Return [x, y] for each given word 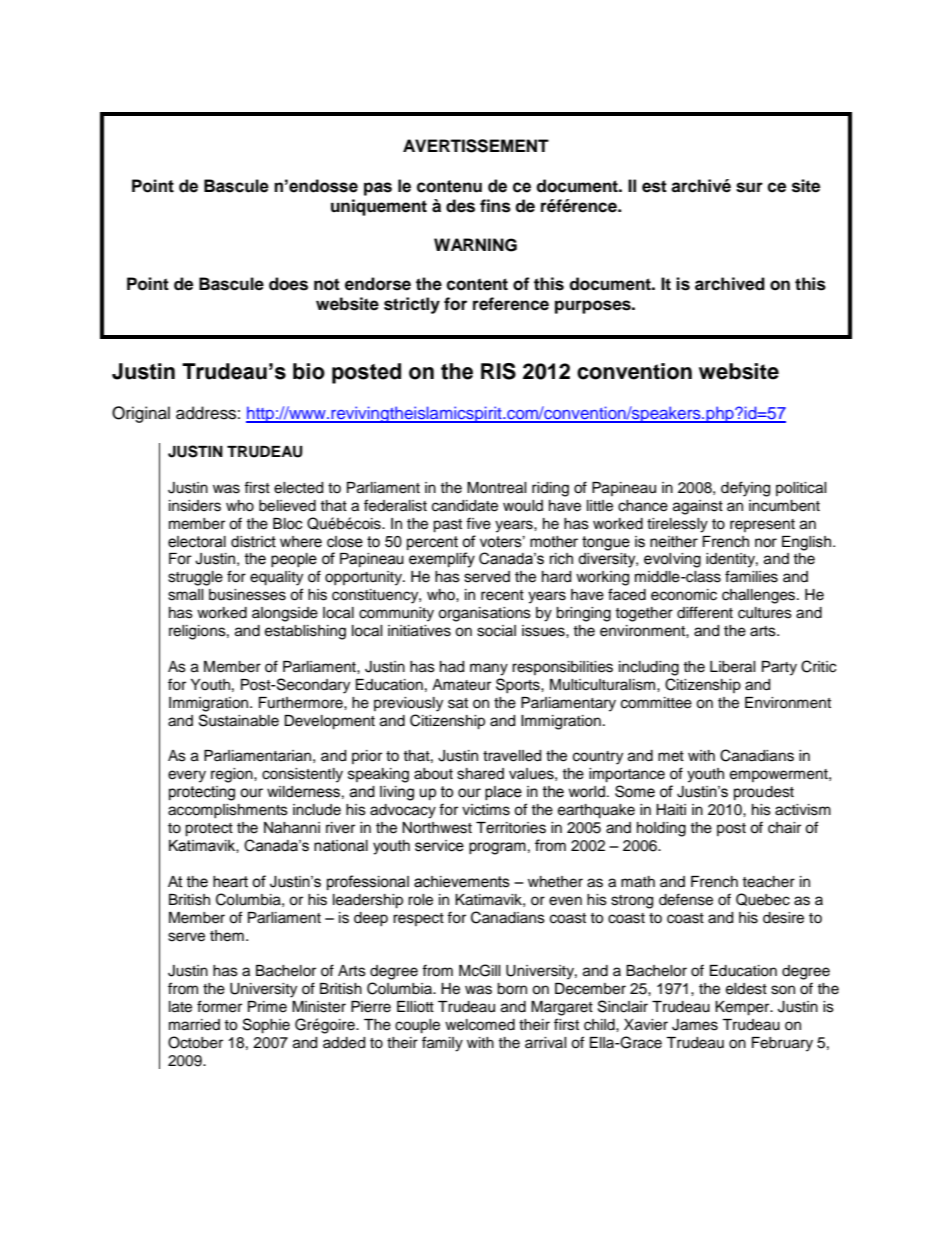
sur [749, 187]
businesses [247, 595]
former [219, 1006]
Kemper [743, 1008]
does [288, 284]
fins [495, 206]
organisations [484, 614]
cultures [765, 613]
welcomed [480, 1025]
